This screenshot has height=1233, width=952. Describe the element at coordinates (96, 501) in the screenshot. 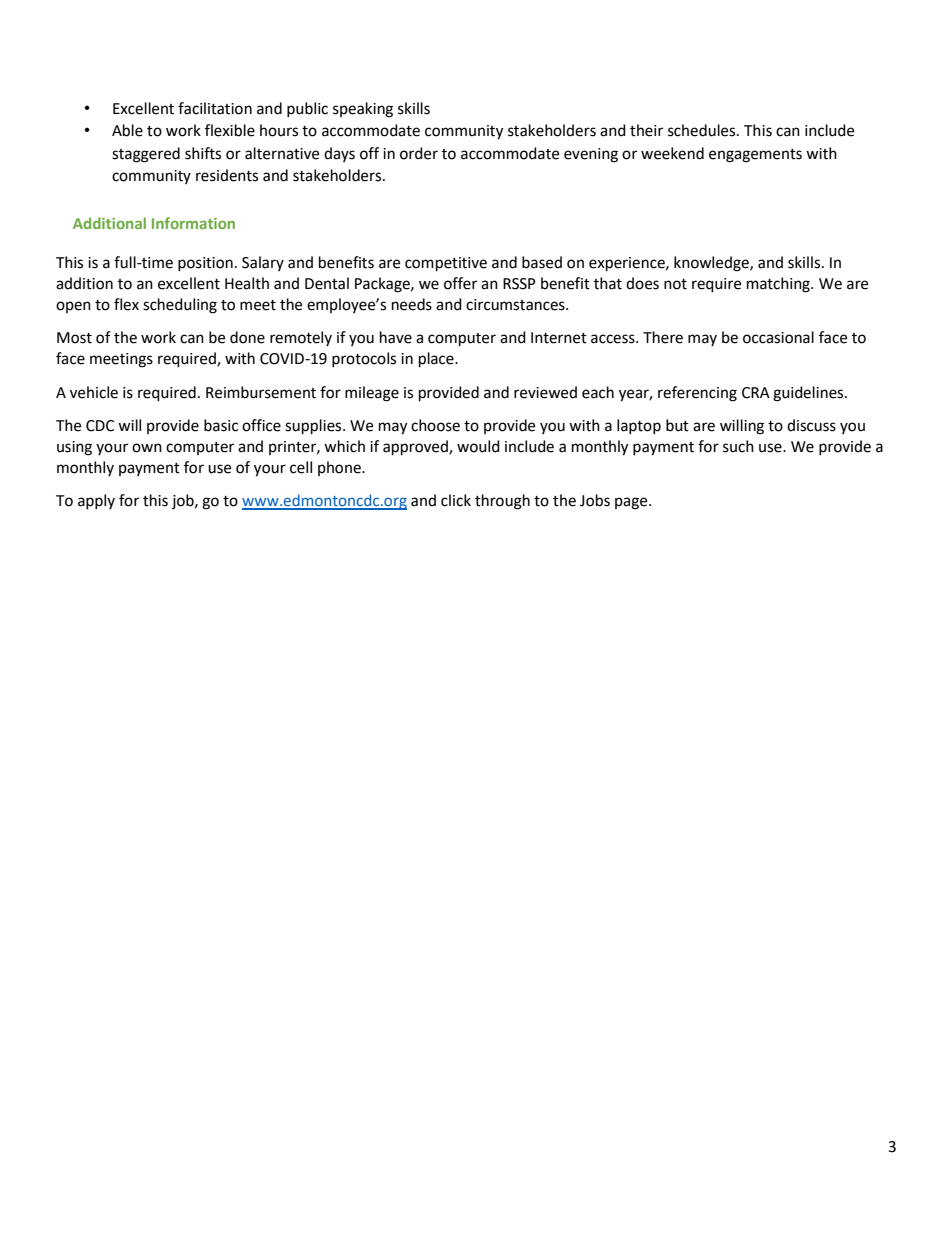

I see `apply` at that location.
